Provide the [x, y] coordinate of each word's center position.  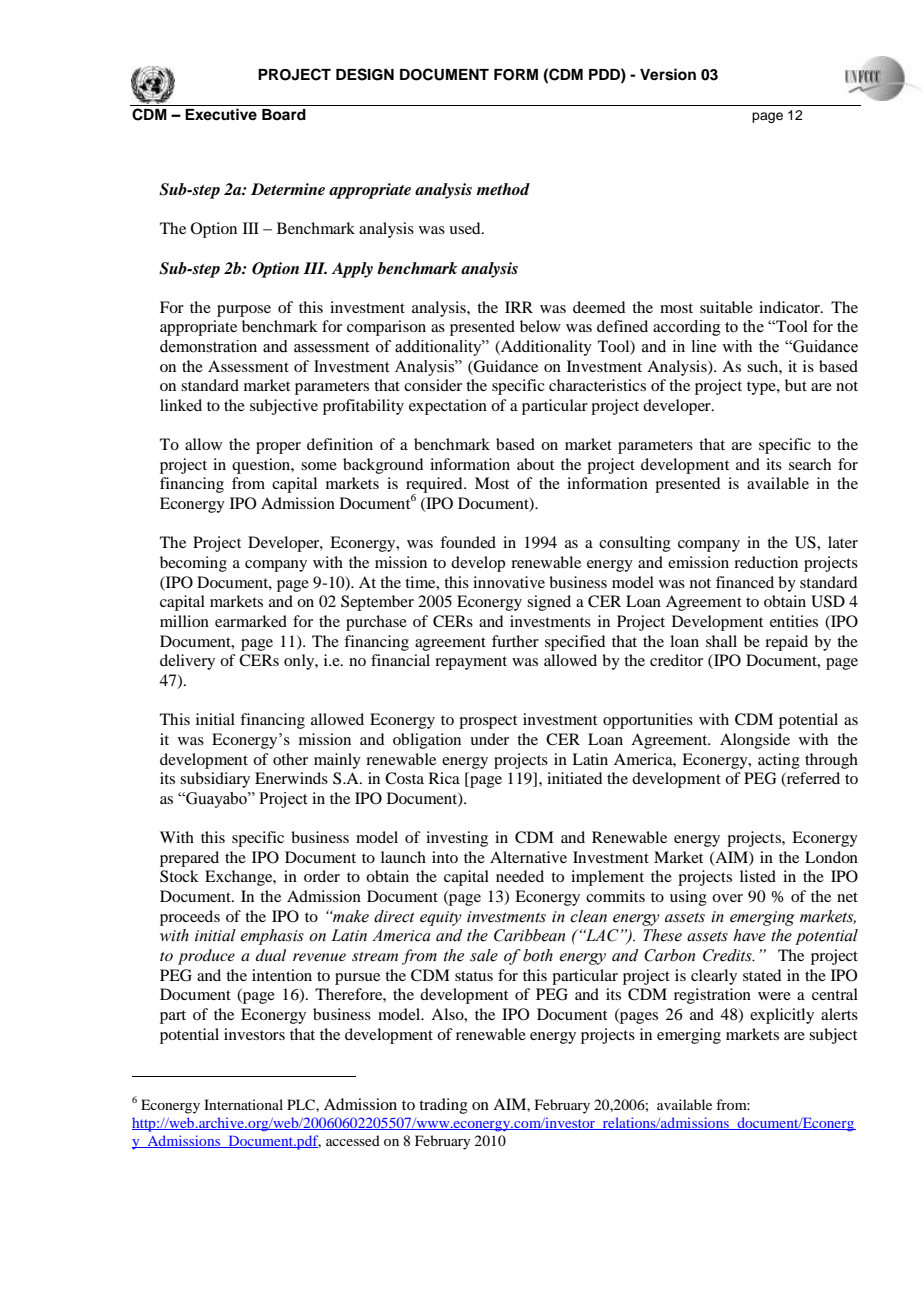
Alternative [528, 857]
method [503, 189]
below [540, 326]
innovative [509, 582]
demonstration [208, 346]
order [322, 876]
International [243, 1104]
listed [758, 876]
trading [443, 1106]
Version [668, 74]
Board [284, 114]
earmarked [251, 621]
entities [794, 621]
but [796, 385]
